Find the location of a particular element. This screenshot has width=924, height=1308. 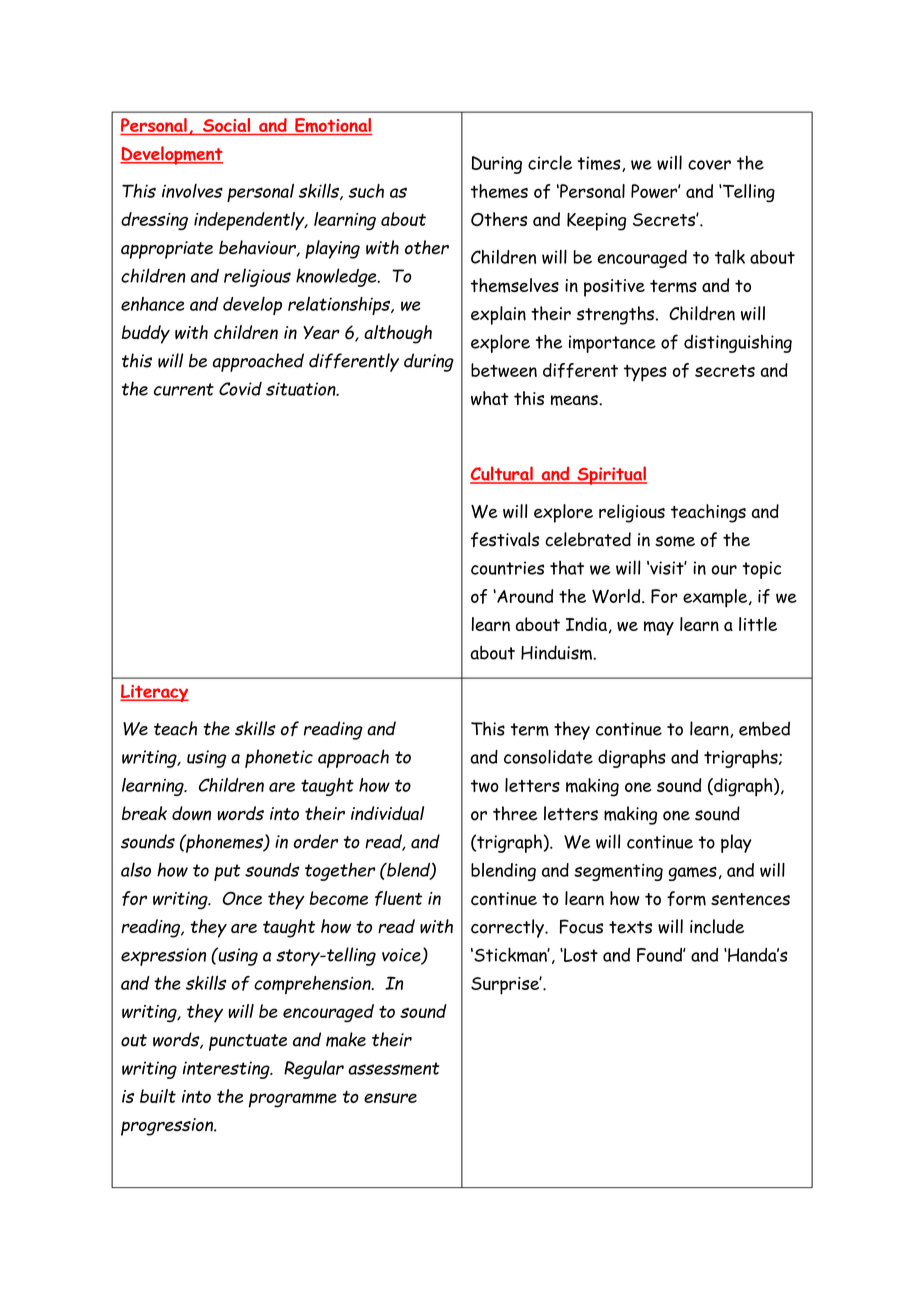

ensure is located at coordinates (390, 1098).
